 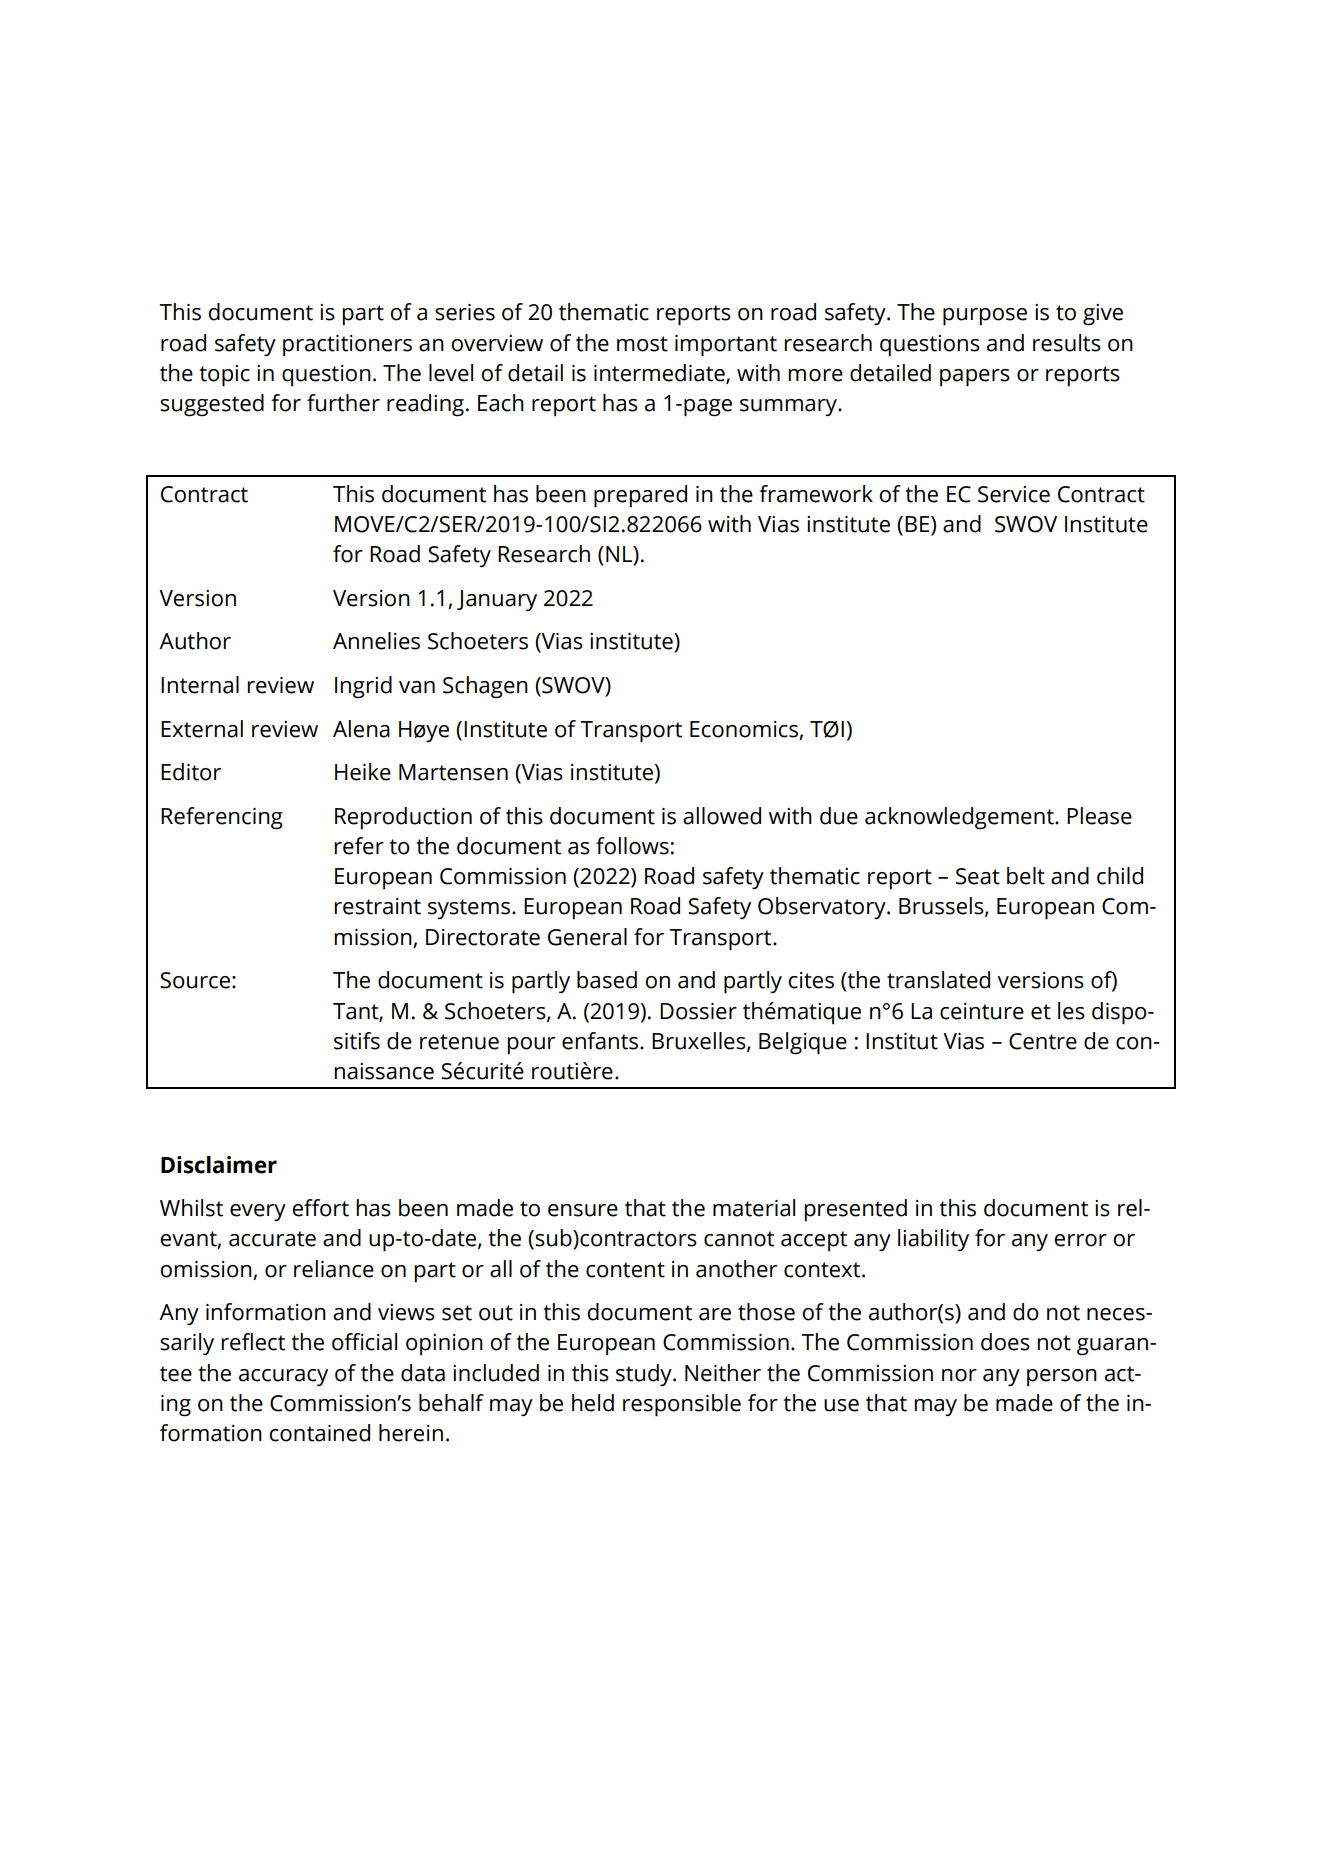 I want to click on accuracy, so click(x=283, y=1377).
